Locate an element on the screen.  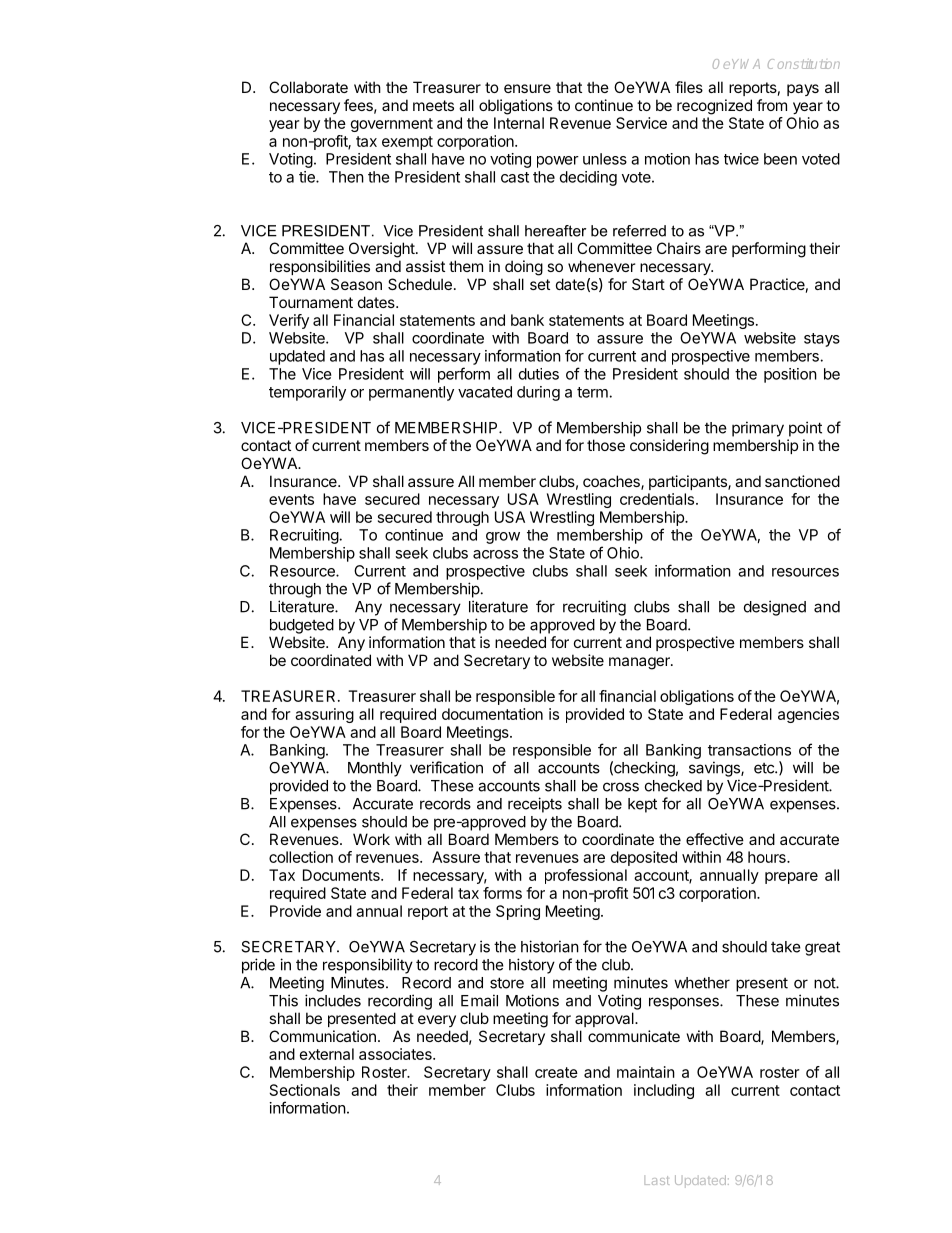
Sectionals is located at coordinates (305, 1090).
